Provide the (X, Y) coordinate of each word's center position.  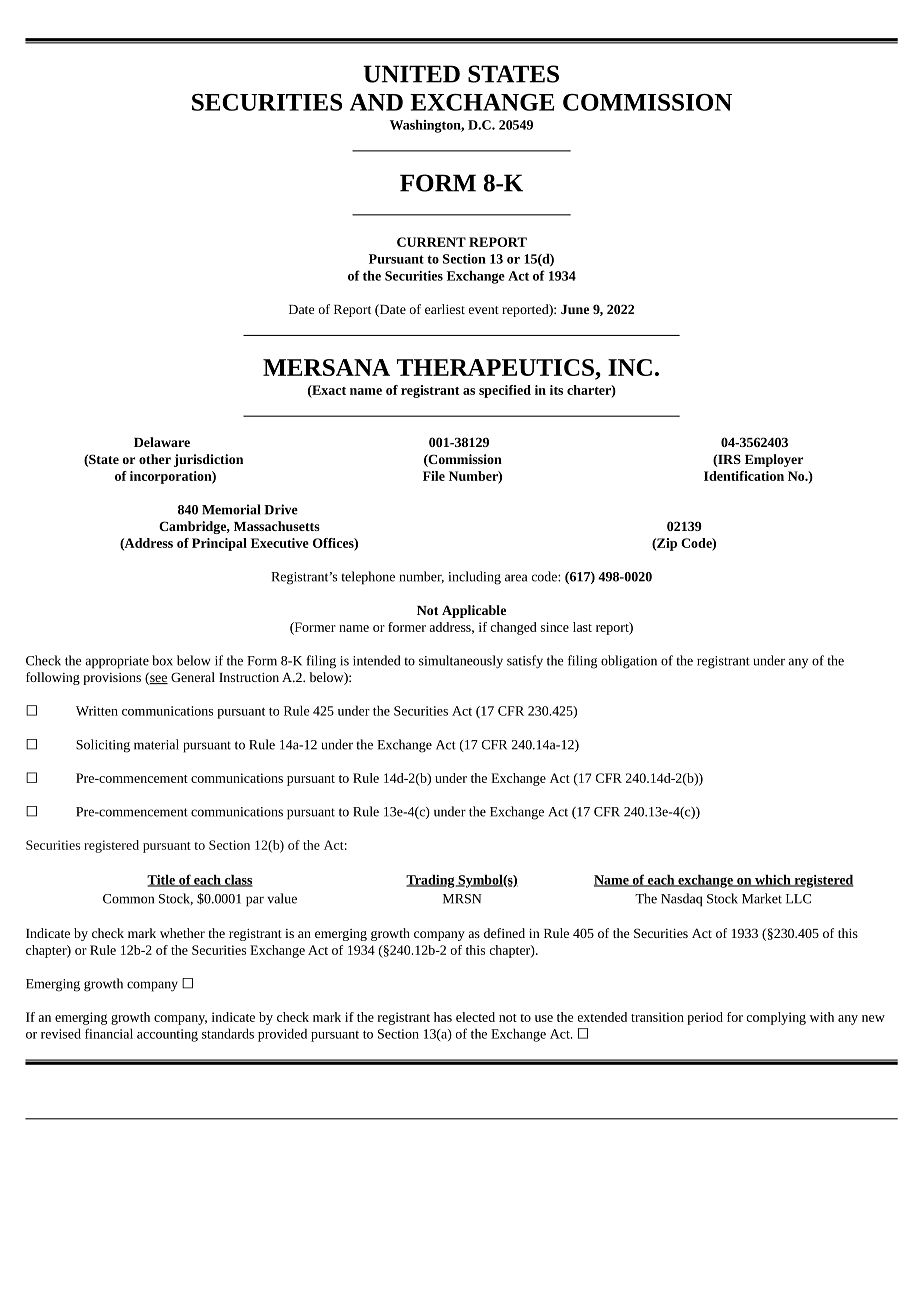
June (575, 309)
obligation (629, 662)
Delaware (162, 442)
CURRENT (431, 242)
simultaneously (461, 662)
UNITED (411, 74)
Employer (774, 460)
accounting (167, 1035)
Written (97, 711)
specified (505, 391)
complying (776, 1018)
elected (475, 1017)
